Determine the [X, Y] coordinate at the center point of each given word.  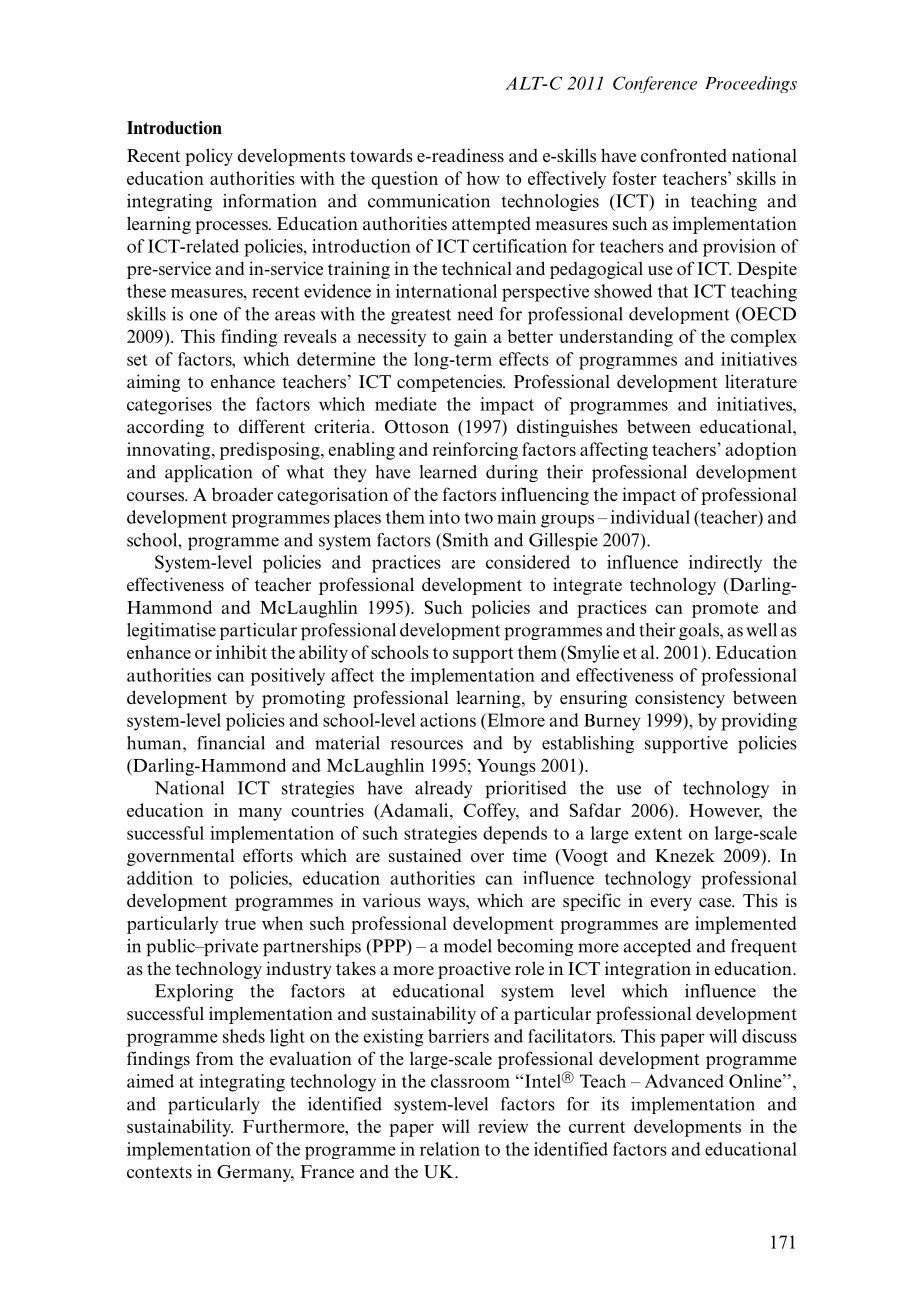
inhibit [241, 652]
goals [700, 631]
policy [209, 157]
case [716, 903]
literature [761, 381]
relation [450, 1149]
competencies [450, 383]
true [240, 924]
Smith [464, 540]
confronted [684, 155]
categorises [169, 406]
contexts [159, 1173]
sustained [425, 855]
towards [381, 155]
